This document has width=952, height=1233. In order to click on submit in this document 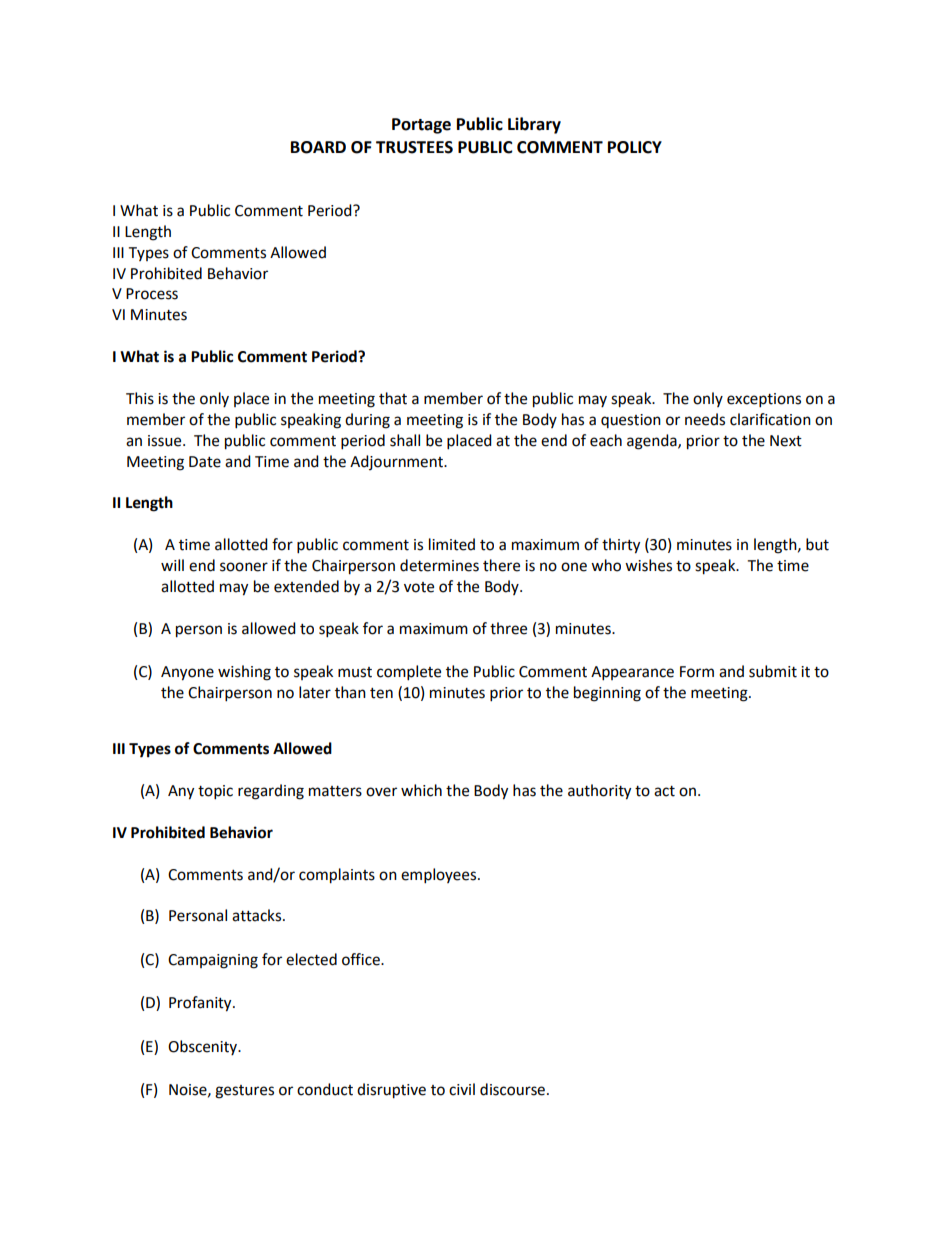, I will do `click(773, 671)`.
